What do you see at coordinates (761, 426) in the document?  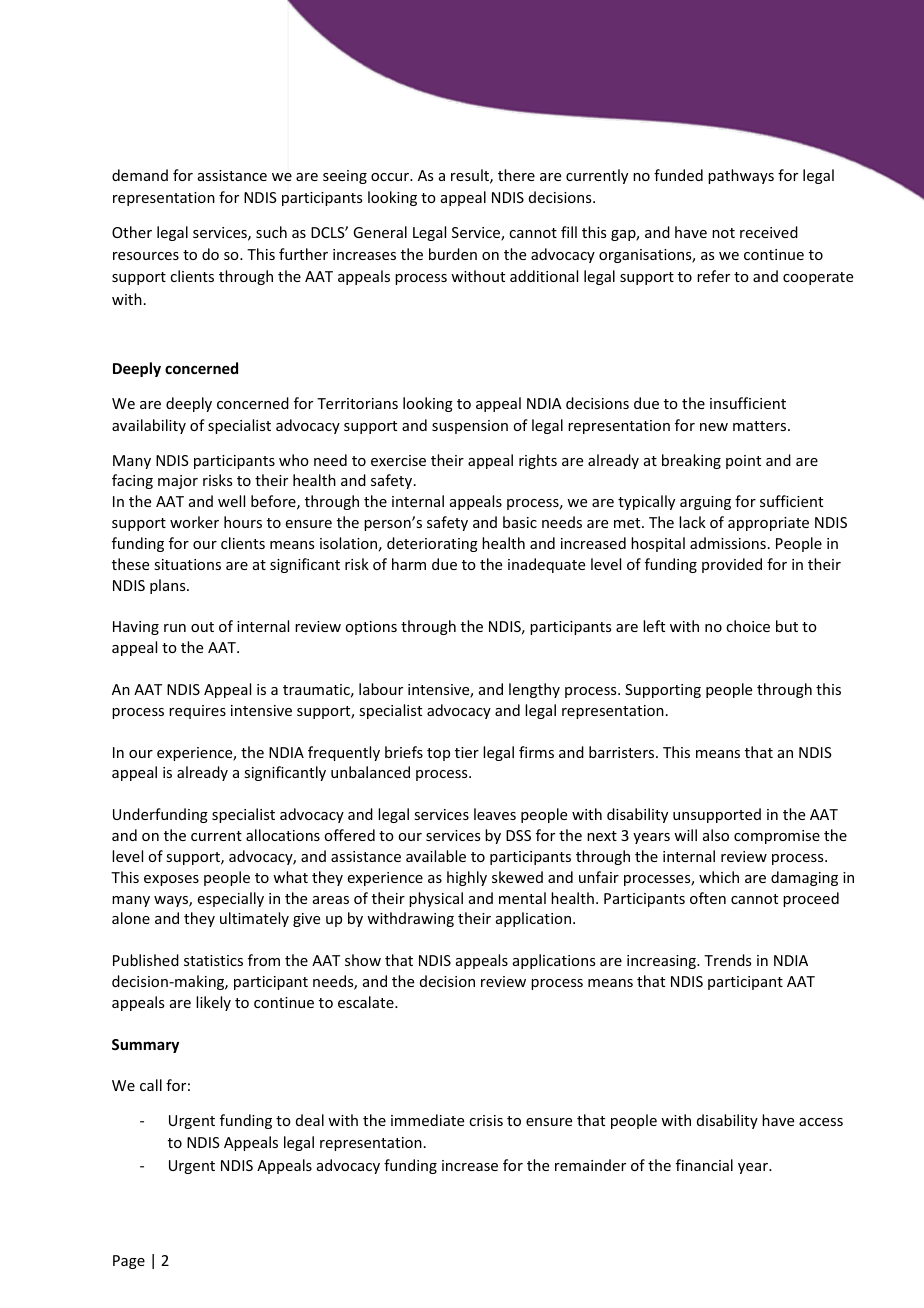 I see `matters` at bounding box center [761, 426].
